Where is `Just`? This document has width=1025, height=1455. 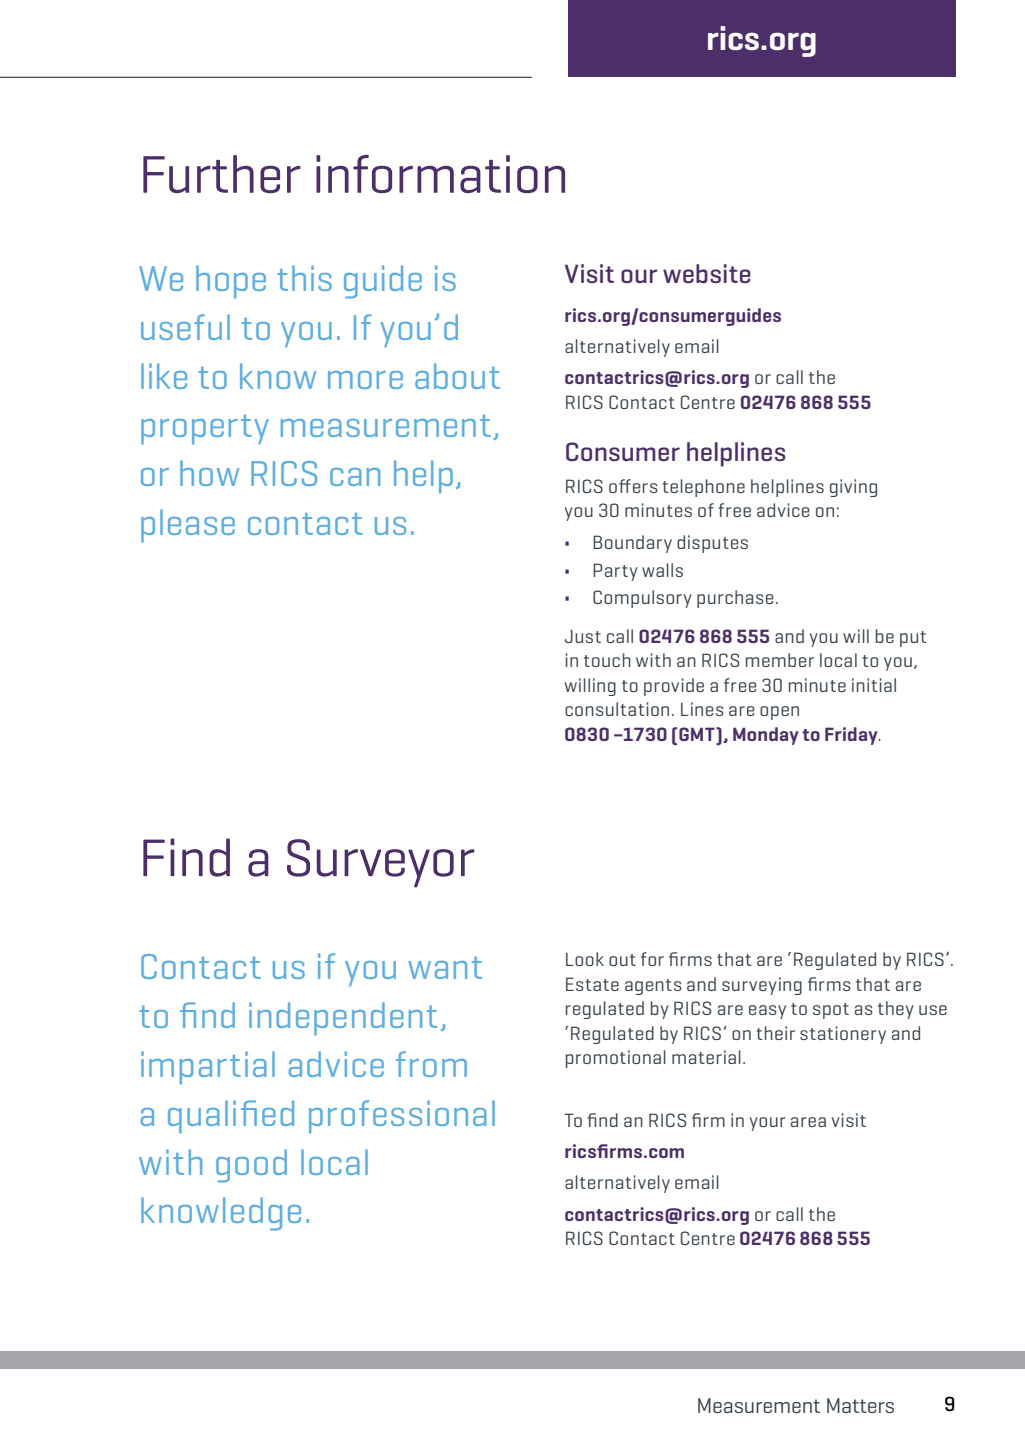 Just is located at coordinates (583, 636).
